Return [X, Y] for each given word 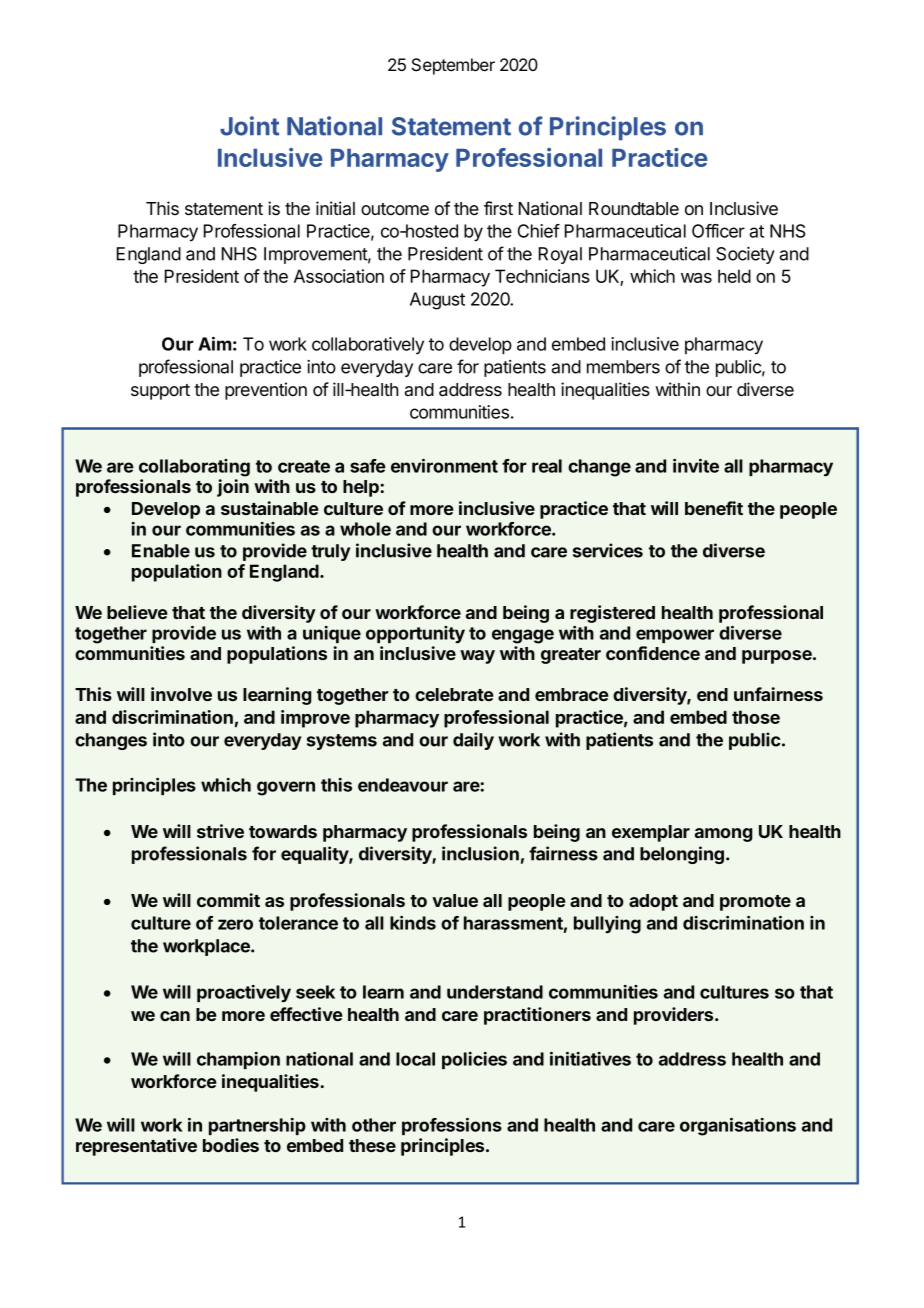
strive [220, 831]
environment [444, 466]
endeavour [403, 785]
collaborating [194, 468]
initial [335, 208]
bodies [231, 1145]
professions [452, 1126]
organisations [738, 1127]
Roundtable [634, 209]
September [453, 66]
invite [696, 466]
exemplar [651, 833]
